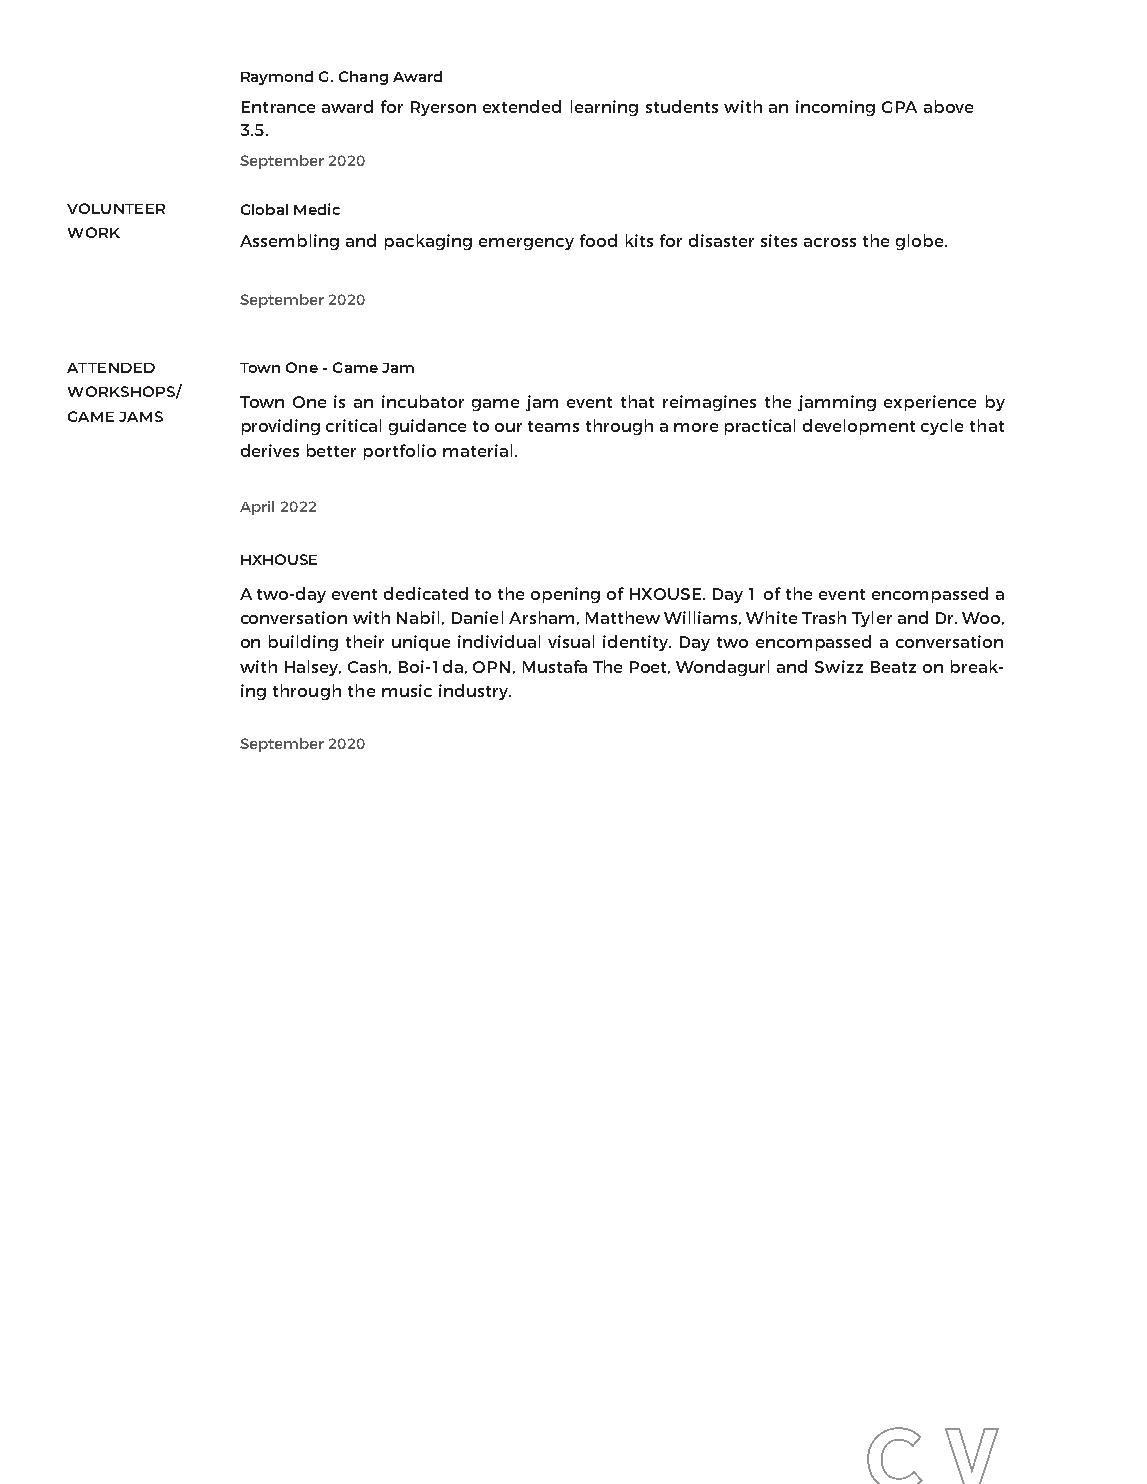 This image has height=1484, width=1147. Describe the element at coordinates (526, 244) in the image. I see `emergency` at that location.
